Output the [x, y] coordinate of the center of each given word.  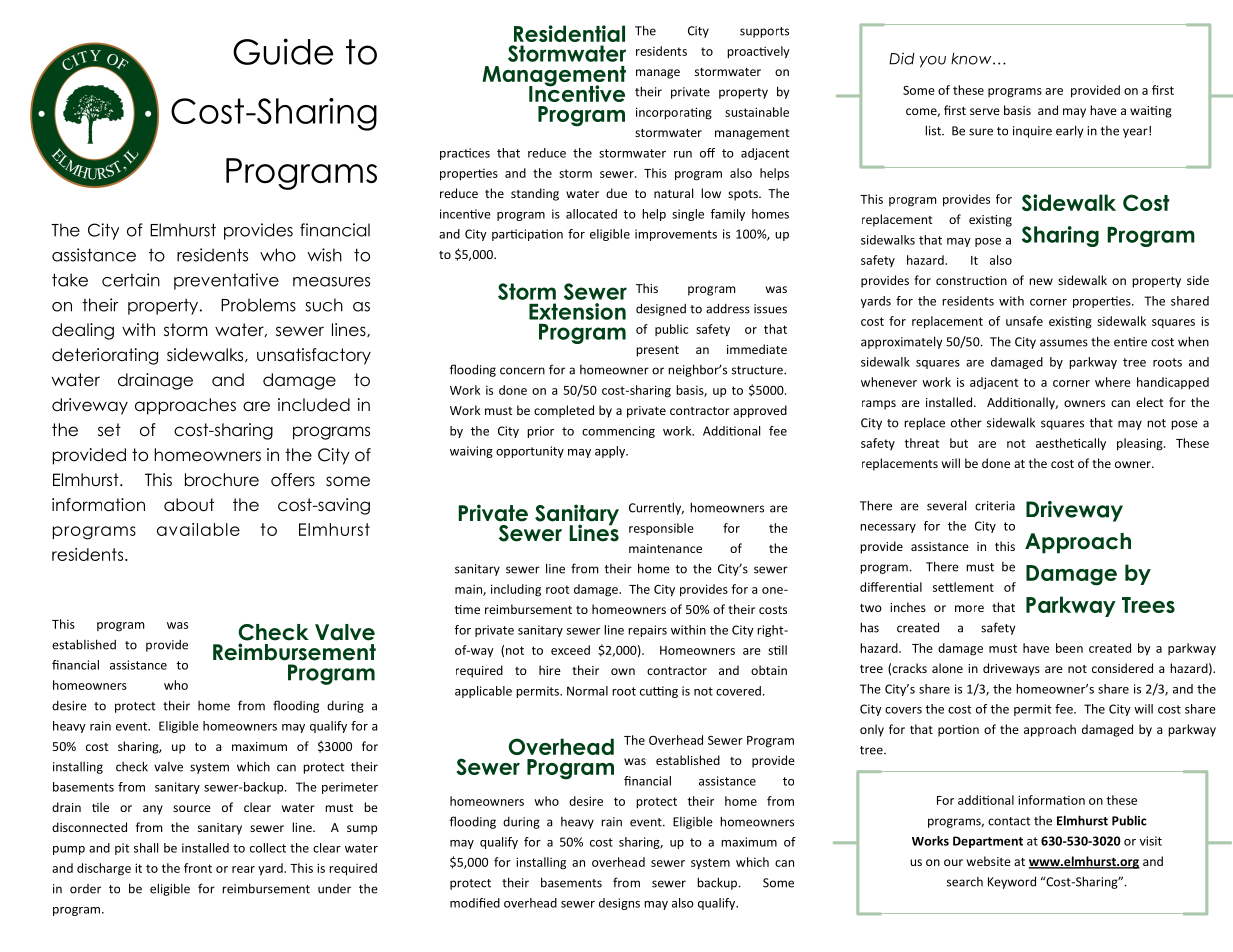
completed [564, 411]
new [1041, 281]
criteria [995, 506]
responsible [661, 529]
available [198, 529]
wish [324, 255]
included [314, 405]
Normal [587, 691]
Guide [283, 51]
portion [958, 731]
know [972, 59]
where [1113, 382]
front [198, 868]
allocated [591, 214]
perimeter [350, 788]
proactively [758, 52]
